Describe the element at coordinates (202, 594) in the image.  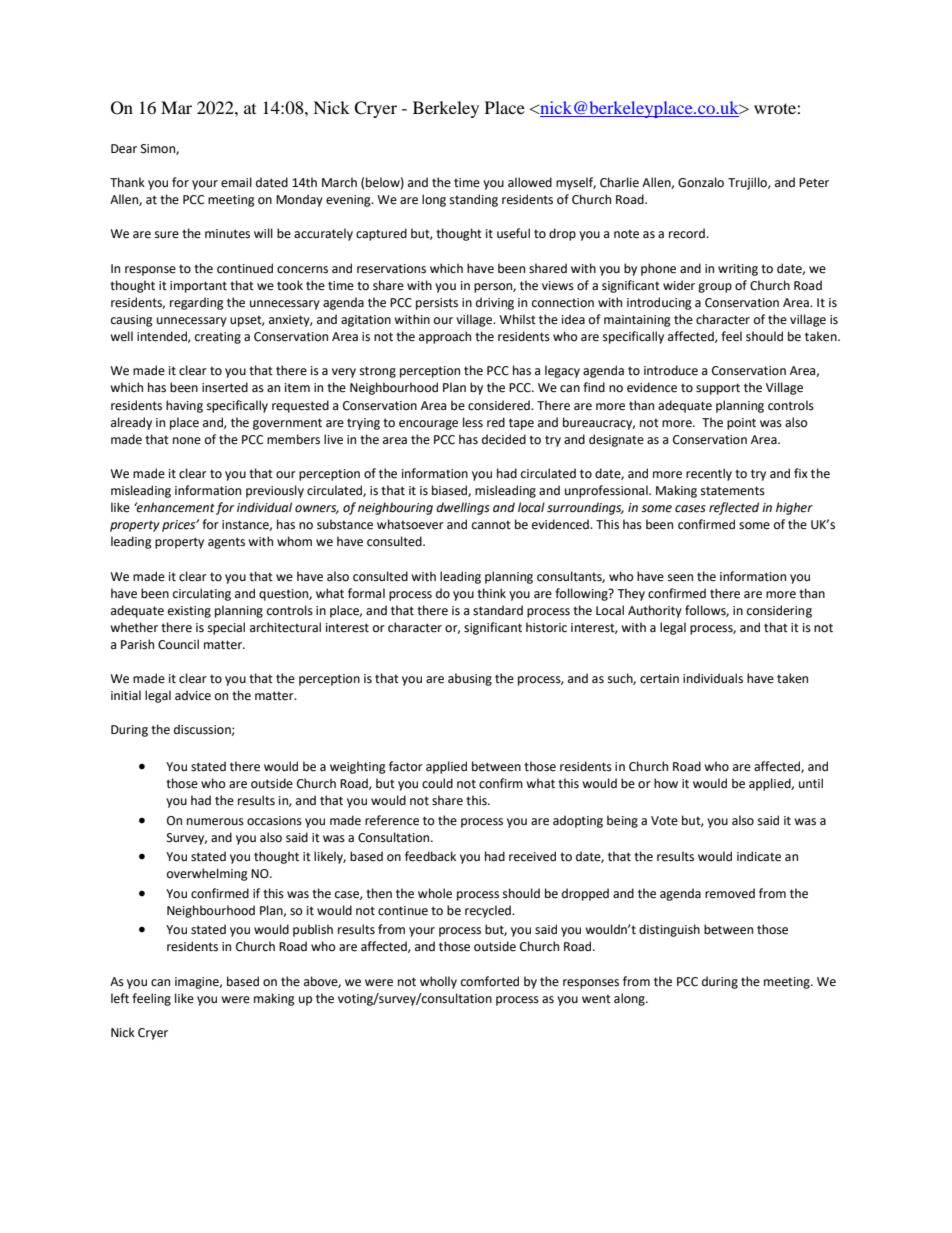
I see `circulating` at that location.
